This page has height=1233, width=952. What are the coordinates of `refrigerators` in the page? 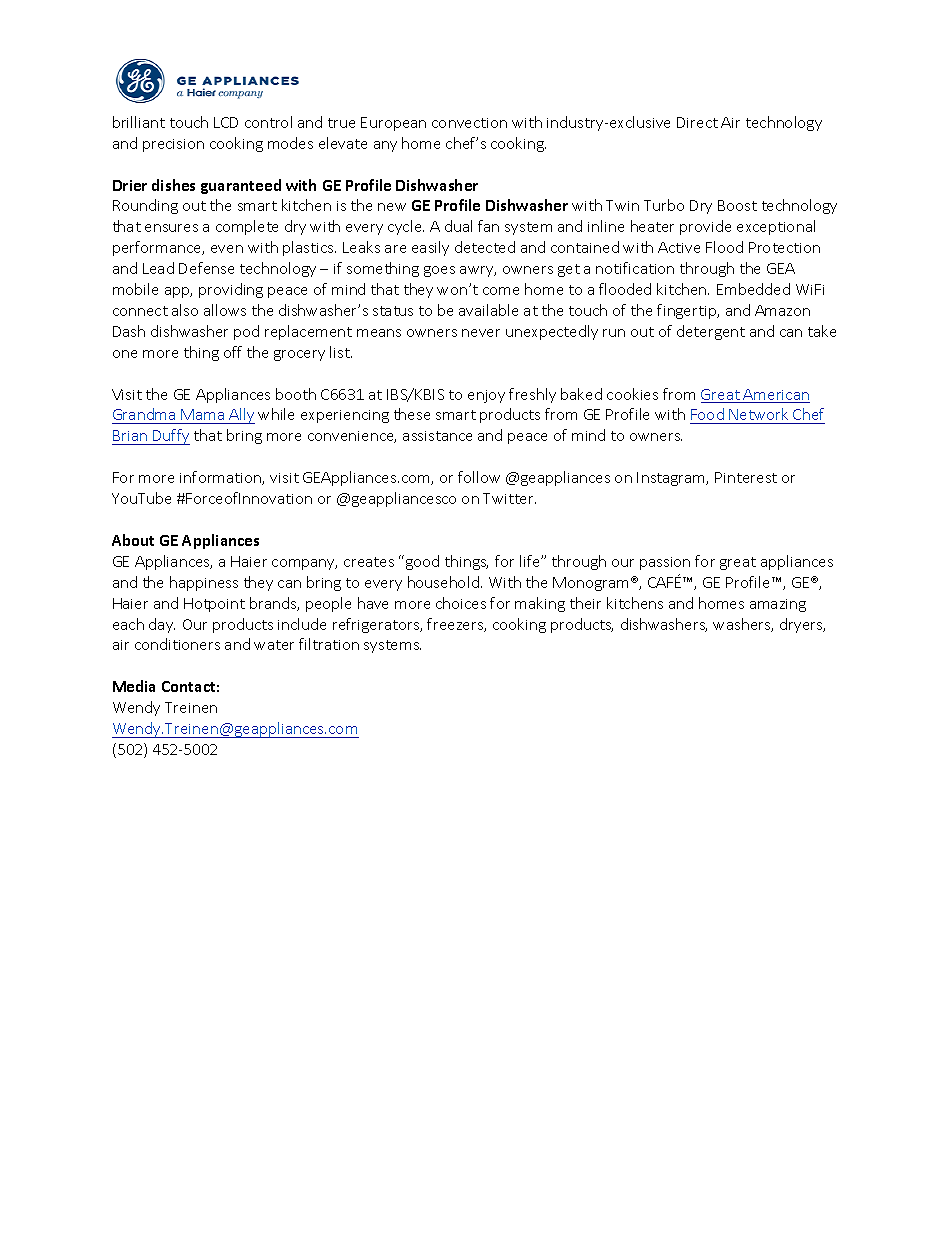 It's located at (377, 625).
